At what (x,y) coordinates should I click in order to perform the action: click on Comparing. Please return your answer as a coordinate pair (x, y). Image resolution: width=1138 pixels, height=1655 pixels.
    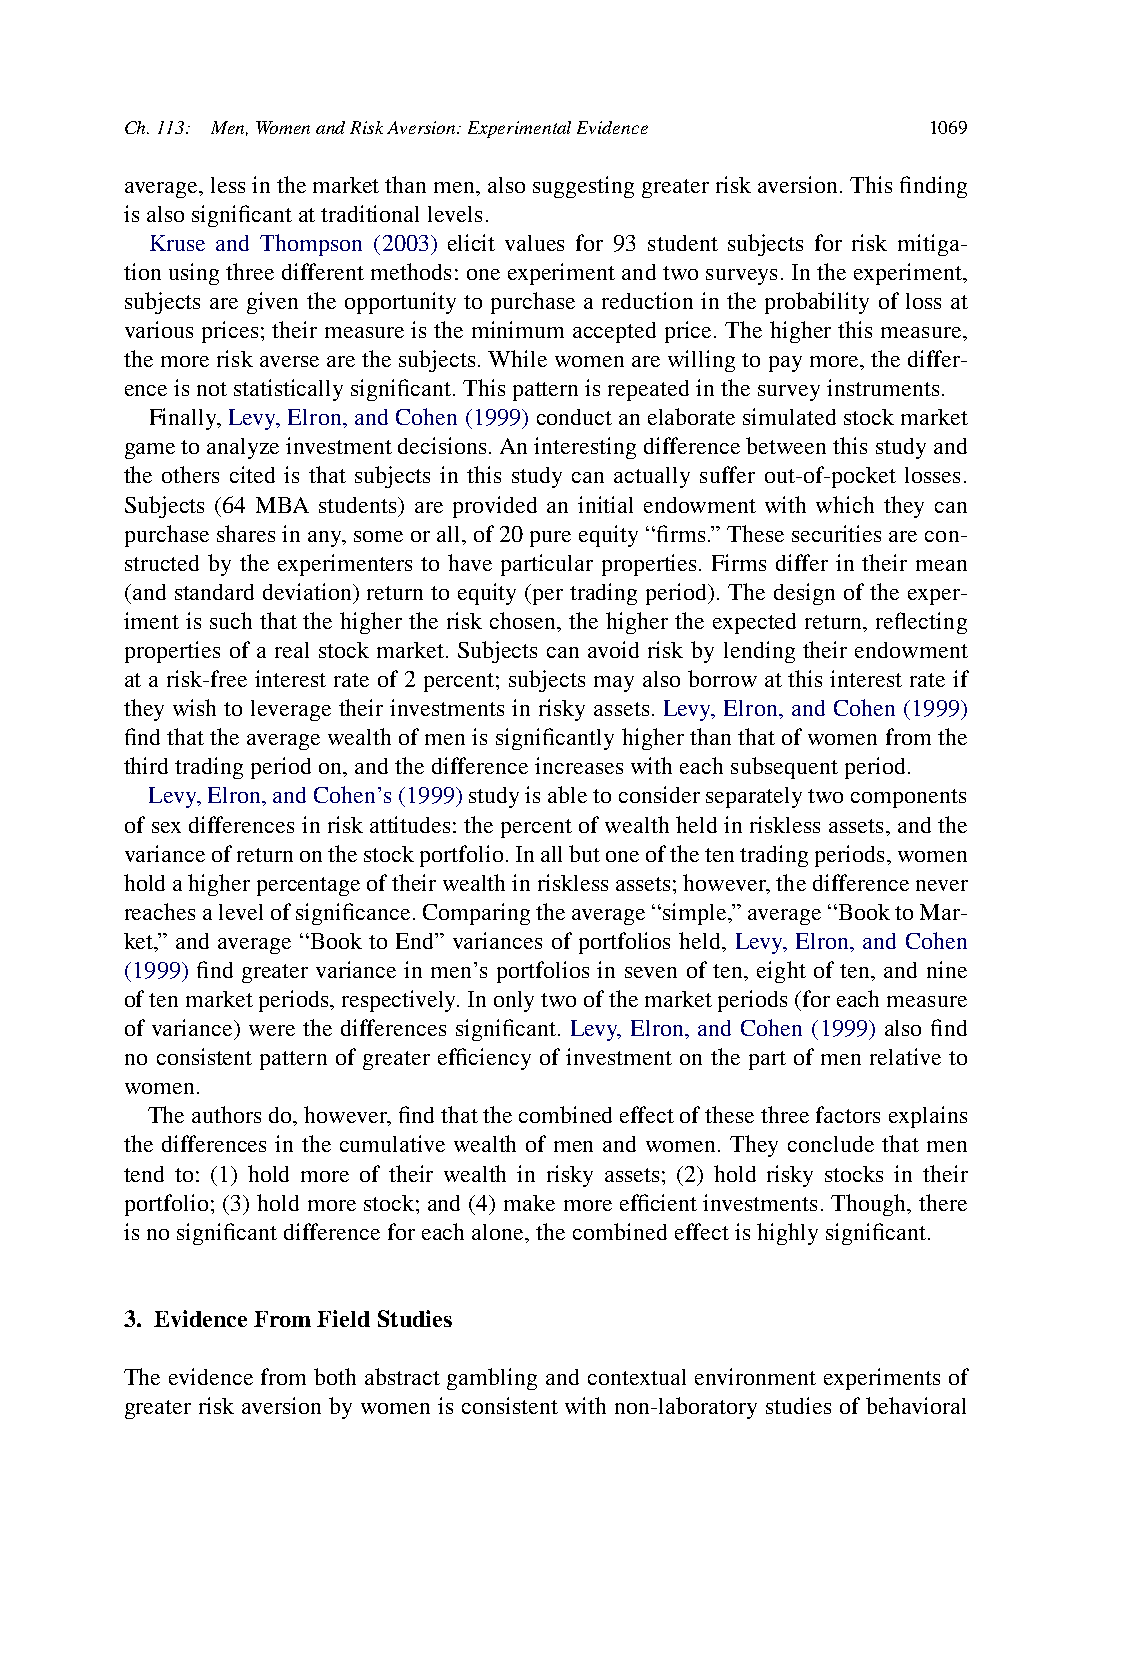
    Looking at the image, I should click on (476, 914).
